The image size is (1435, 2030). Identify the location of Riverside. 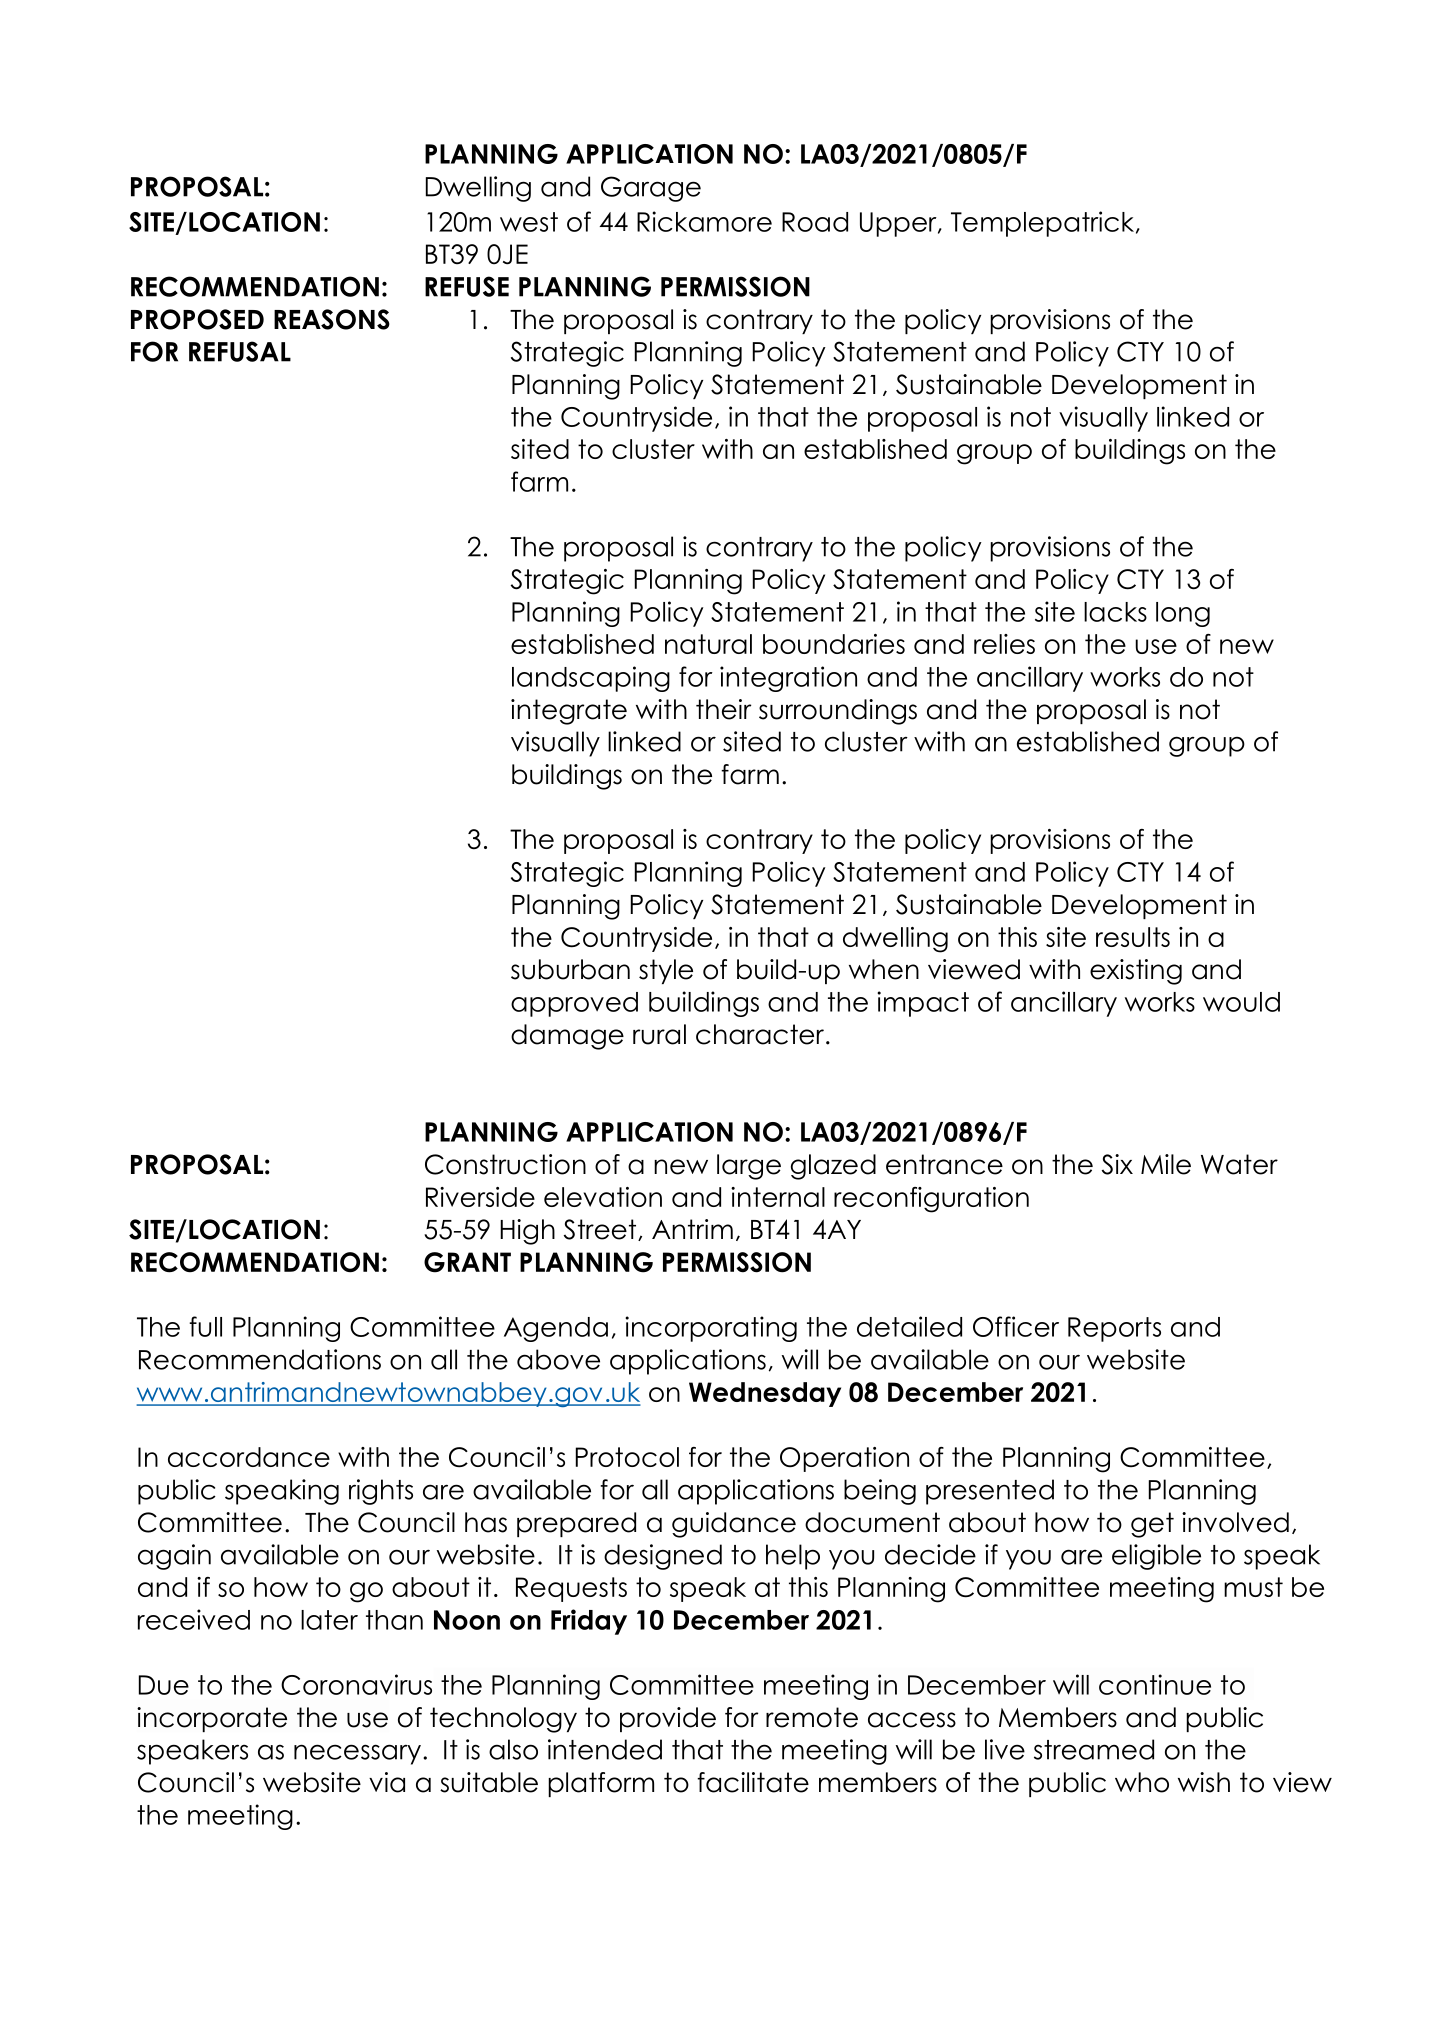
(480, 1197).
